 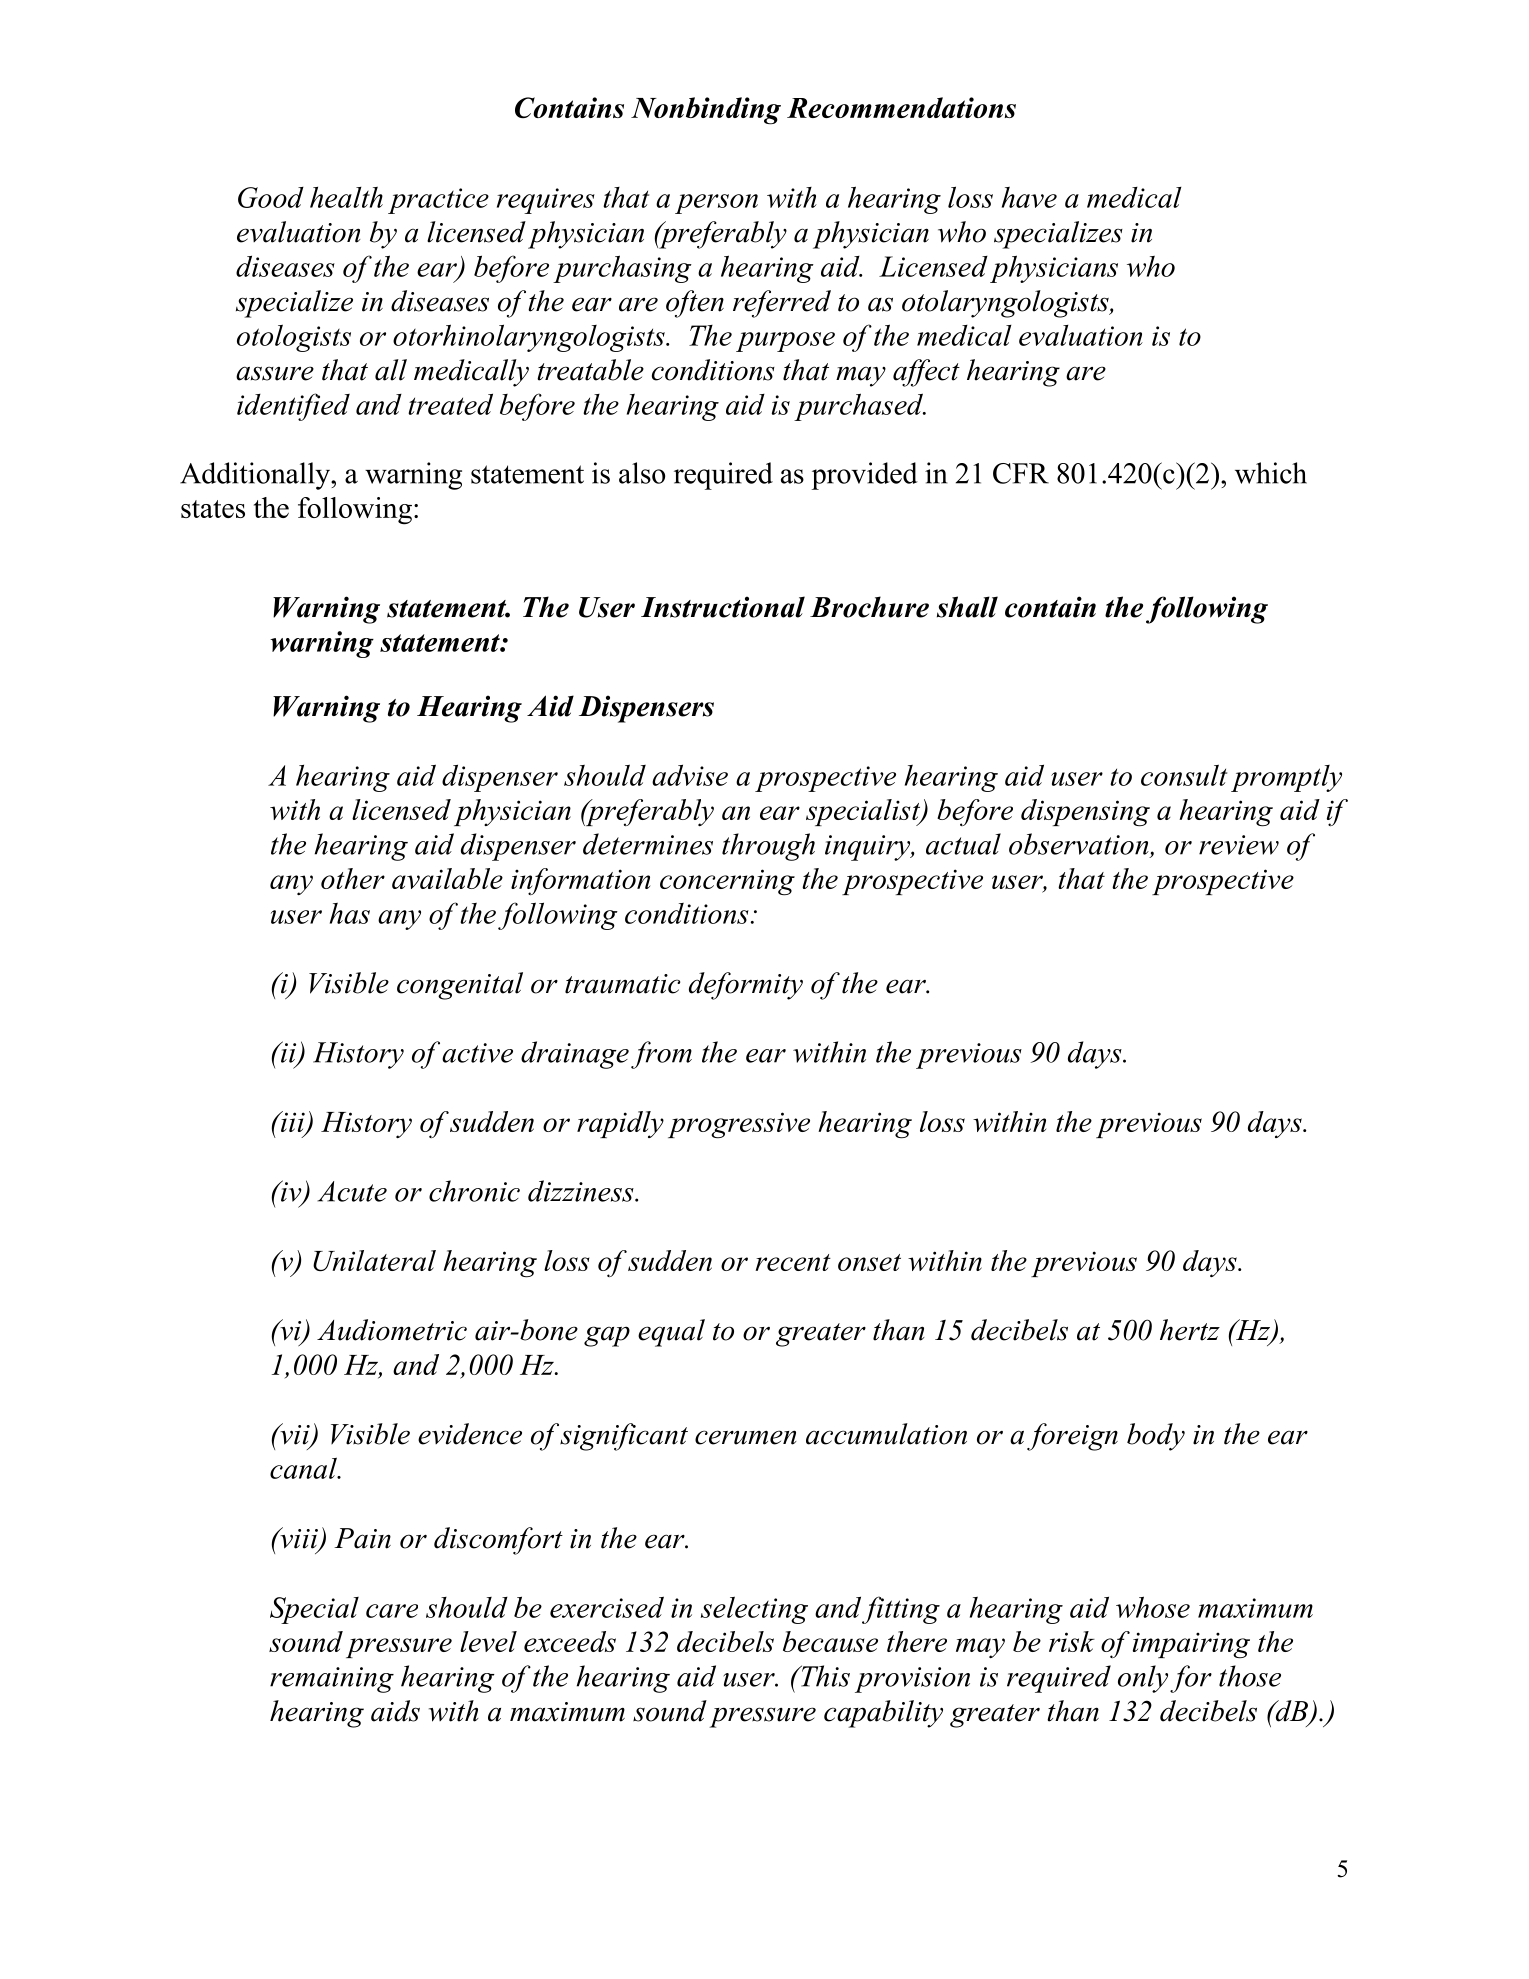 What do you see at coordinates (353, 878) in the document?
I see `other` at bounding box center [353, 878].
